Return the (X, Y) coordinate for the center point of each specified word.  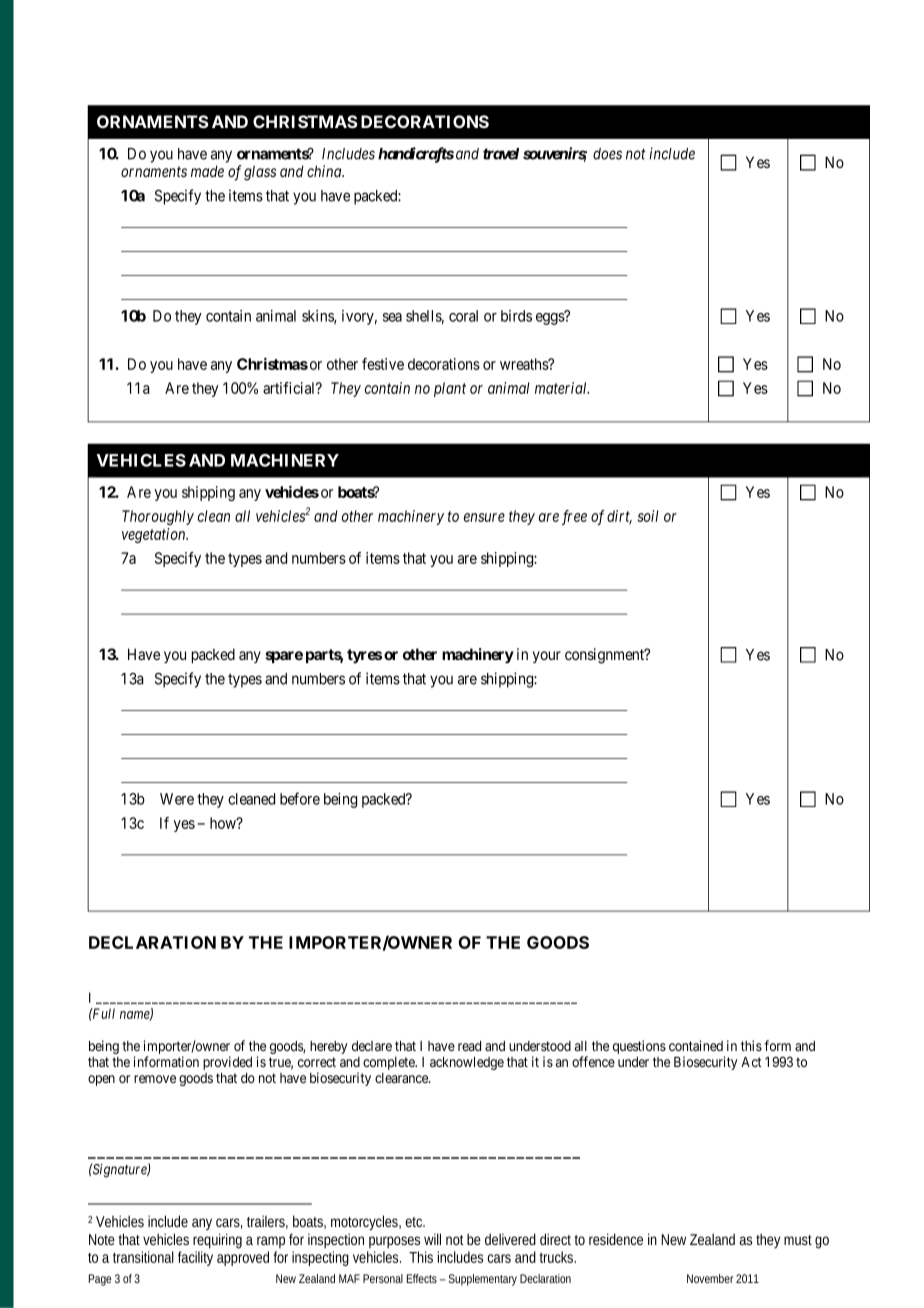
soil (647, 516)
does (607, 154)
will (432, 1239)
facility (195, 1258)
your (547, 657)
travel (501, 154)
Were (177, 799)
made (207, 171)
